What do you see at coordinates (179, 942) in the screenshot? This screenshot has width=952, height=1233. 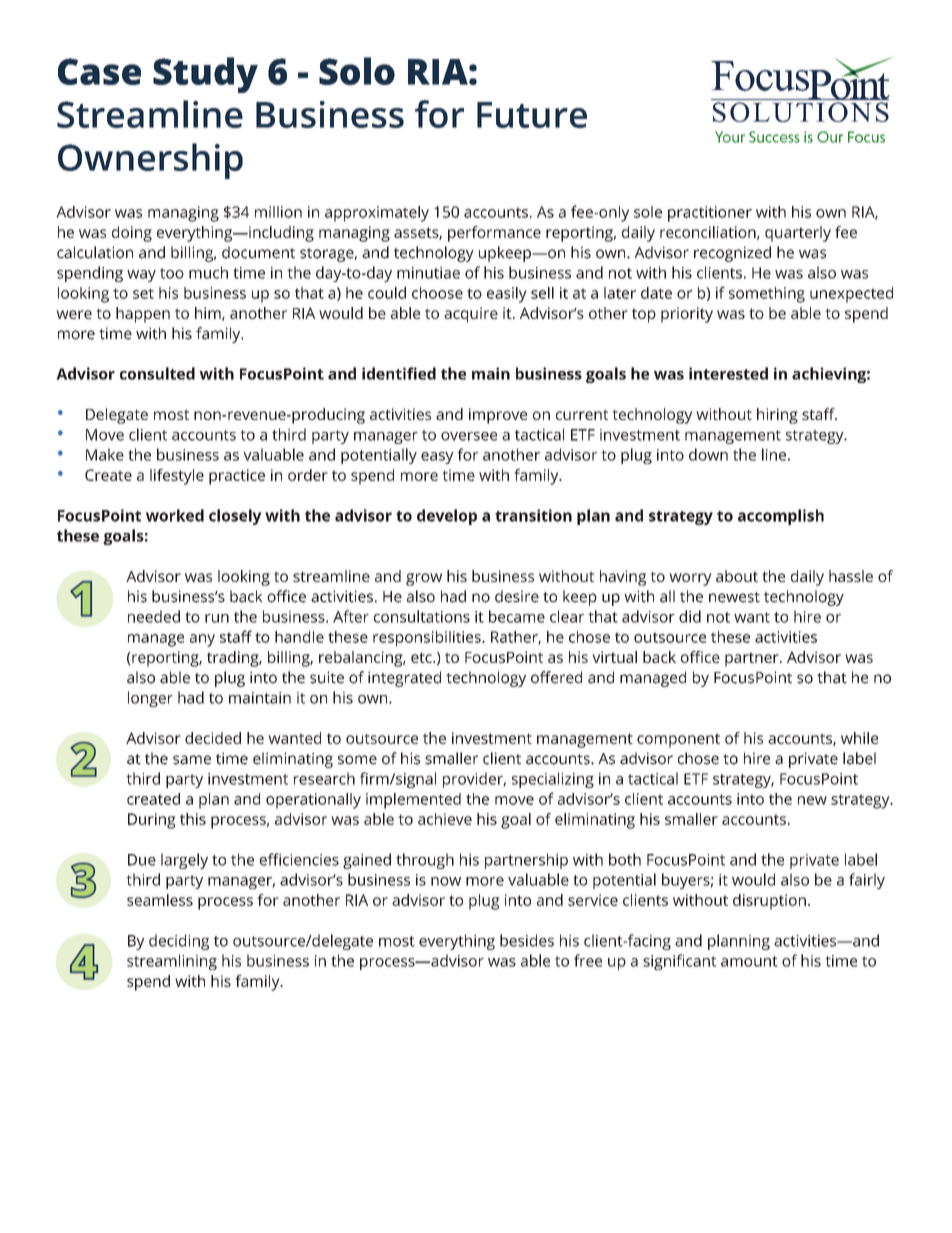 I see `deciding` at bounding box center [179, 942].
